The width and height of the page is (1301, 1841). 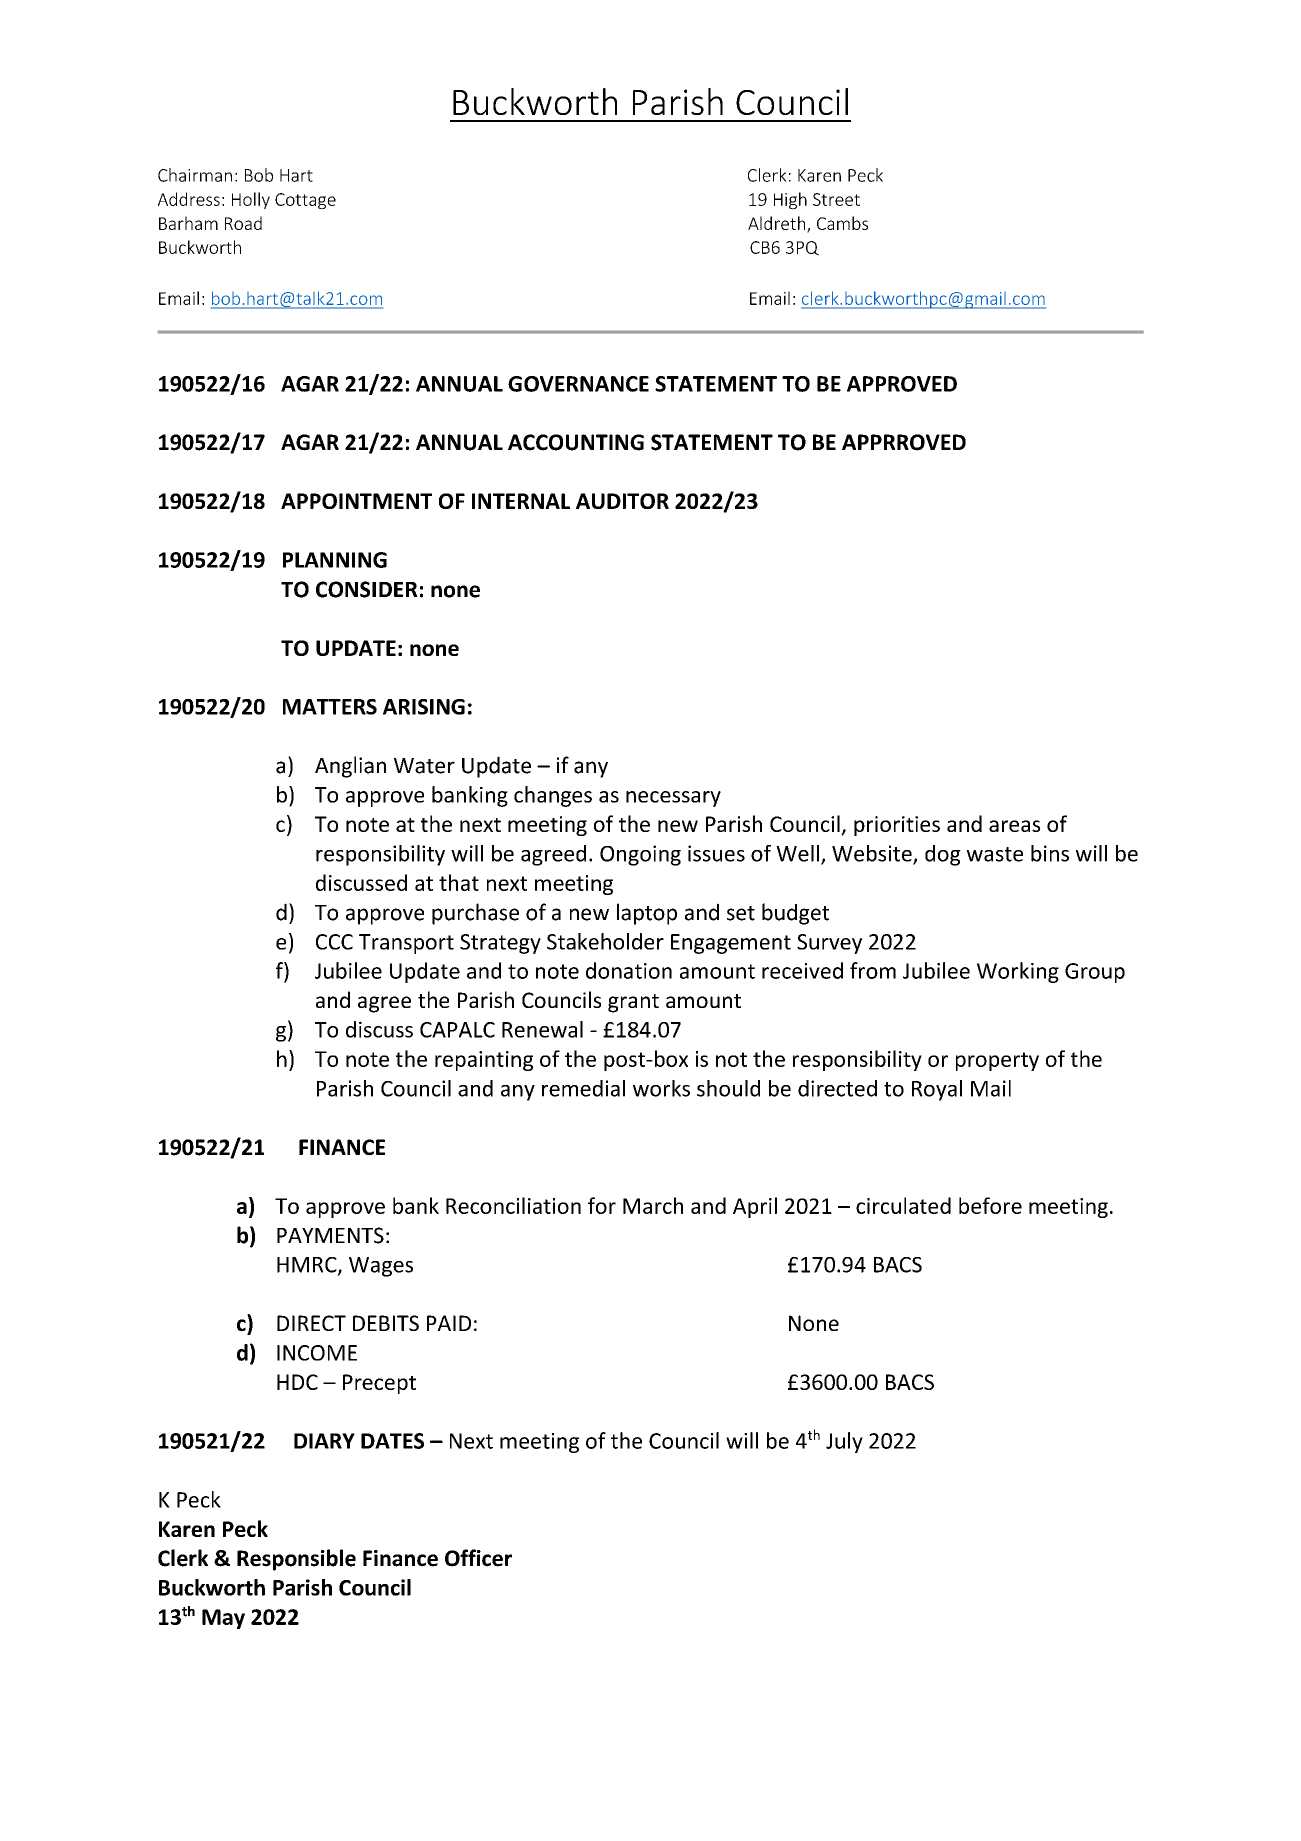 What do you see at coordinates (330, 1235) in the page?
I see `PAYMENTS` at bounding box center [330, 1235].
